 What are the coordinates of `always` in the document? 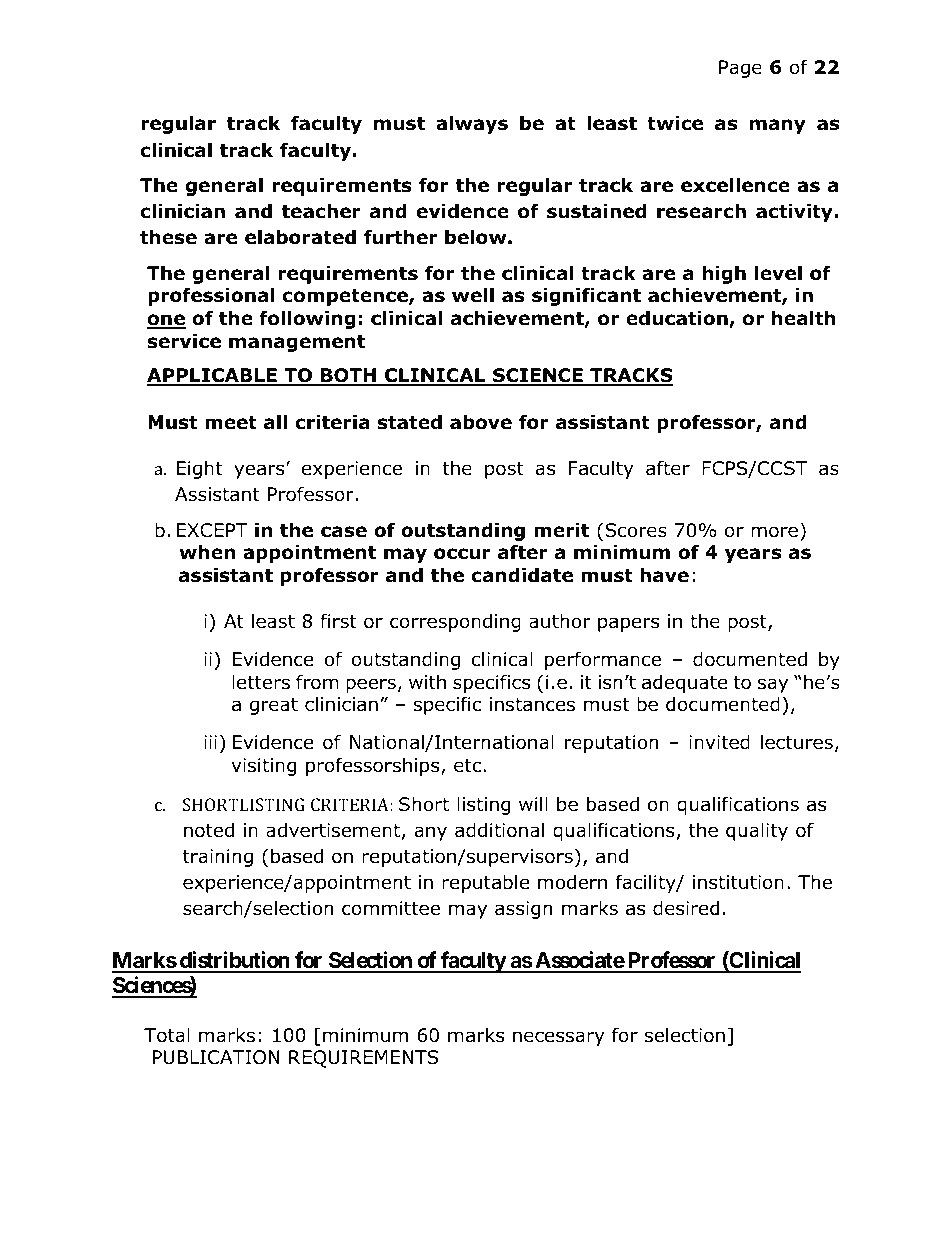 It's located at (472, 124).
